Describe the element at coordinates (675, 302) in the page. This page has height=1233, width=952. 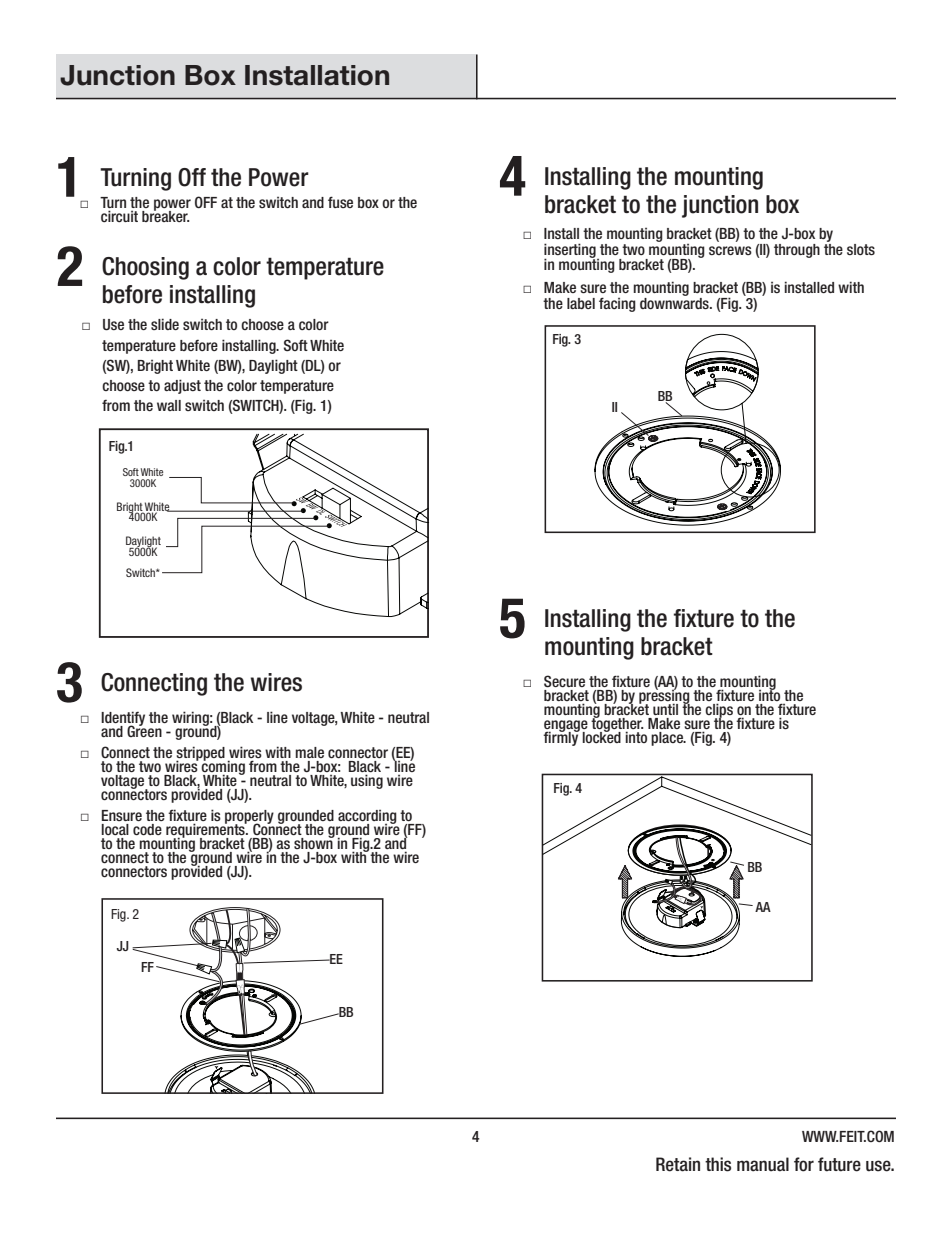
I see `downwards` at that location.
